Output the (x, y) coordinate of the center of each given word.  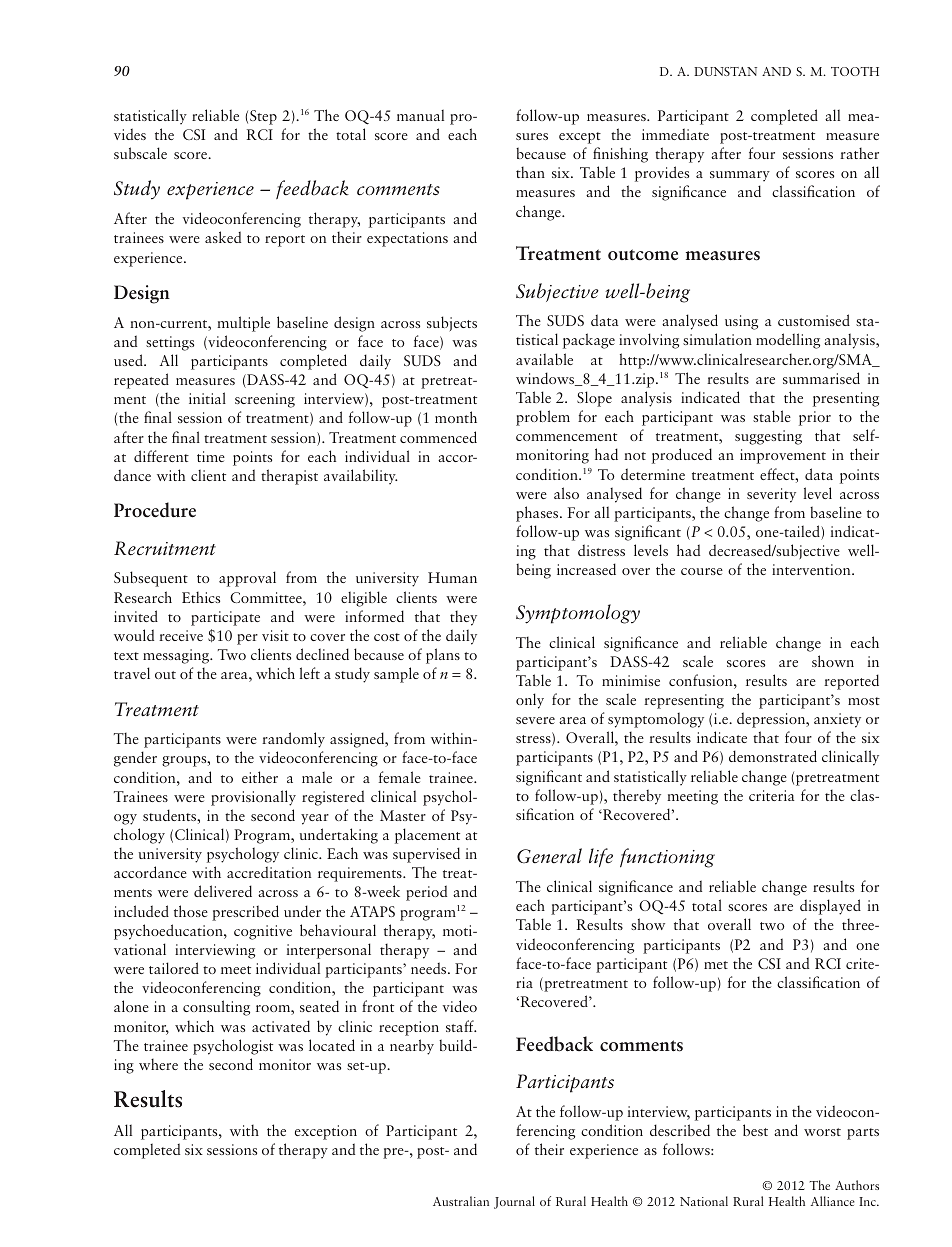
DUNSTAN (725, 71)
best (755, 1130)
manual (420, 115)
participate (225, 618)
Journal (514, 1202)
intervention (812, 569)
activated (281, 1026)
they (463, 618)
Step (263, 117)
